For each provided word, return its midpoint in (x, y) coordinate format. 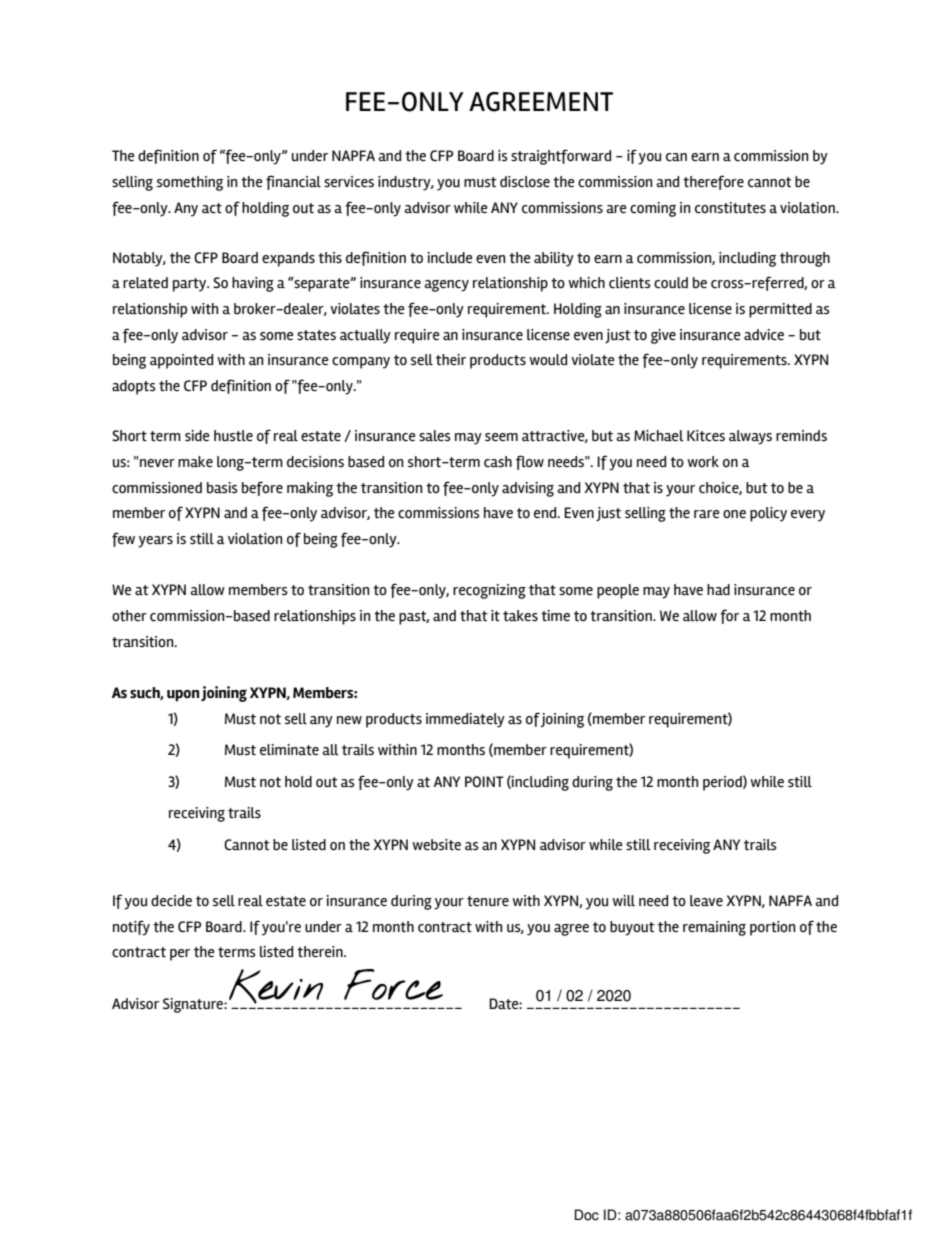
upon (183, 696)
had (718, 589)
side (197, 436)
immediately (465, 720)
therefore (713, 182)
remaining (714, 928)
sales (435, 435)
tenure (488, 901)
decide (171, 901)
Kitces (706, 436)
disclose (525, 182)
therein (321, 951)
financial (293, 182)
